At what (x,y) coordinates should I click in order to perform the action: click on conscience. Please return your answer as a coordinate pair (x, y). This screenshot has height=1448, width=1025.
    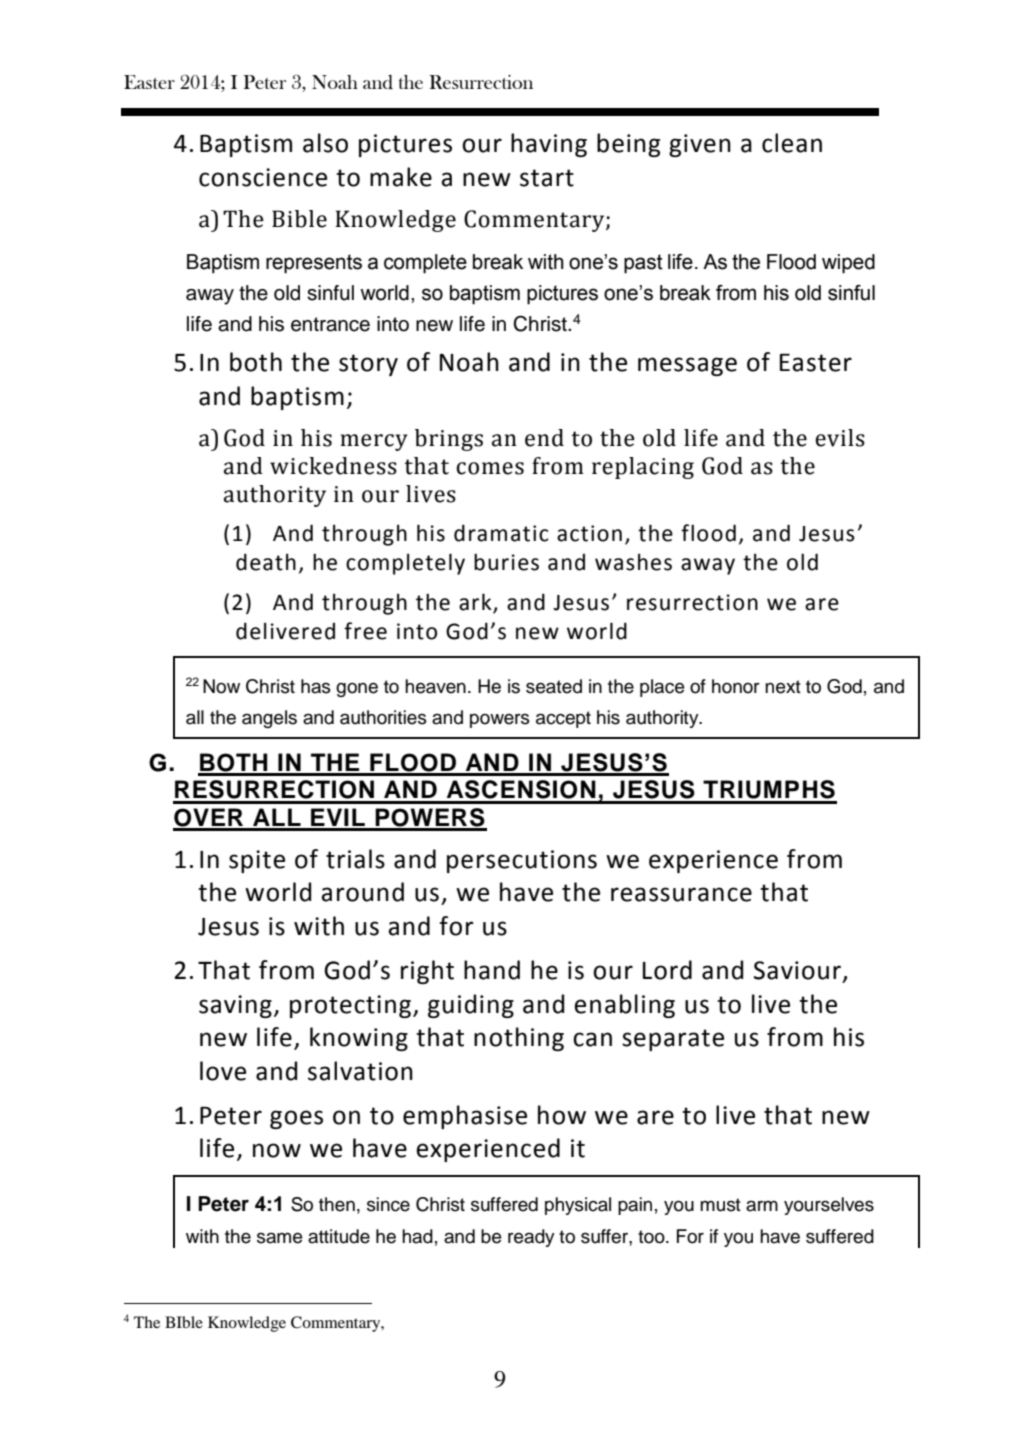
    Looking at the image, I should click on (263, 177).
